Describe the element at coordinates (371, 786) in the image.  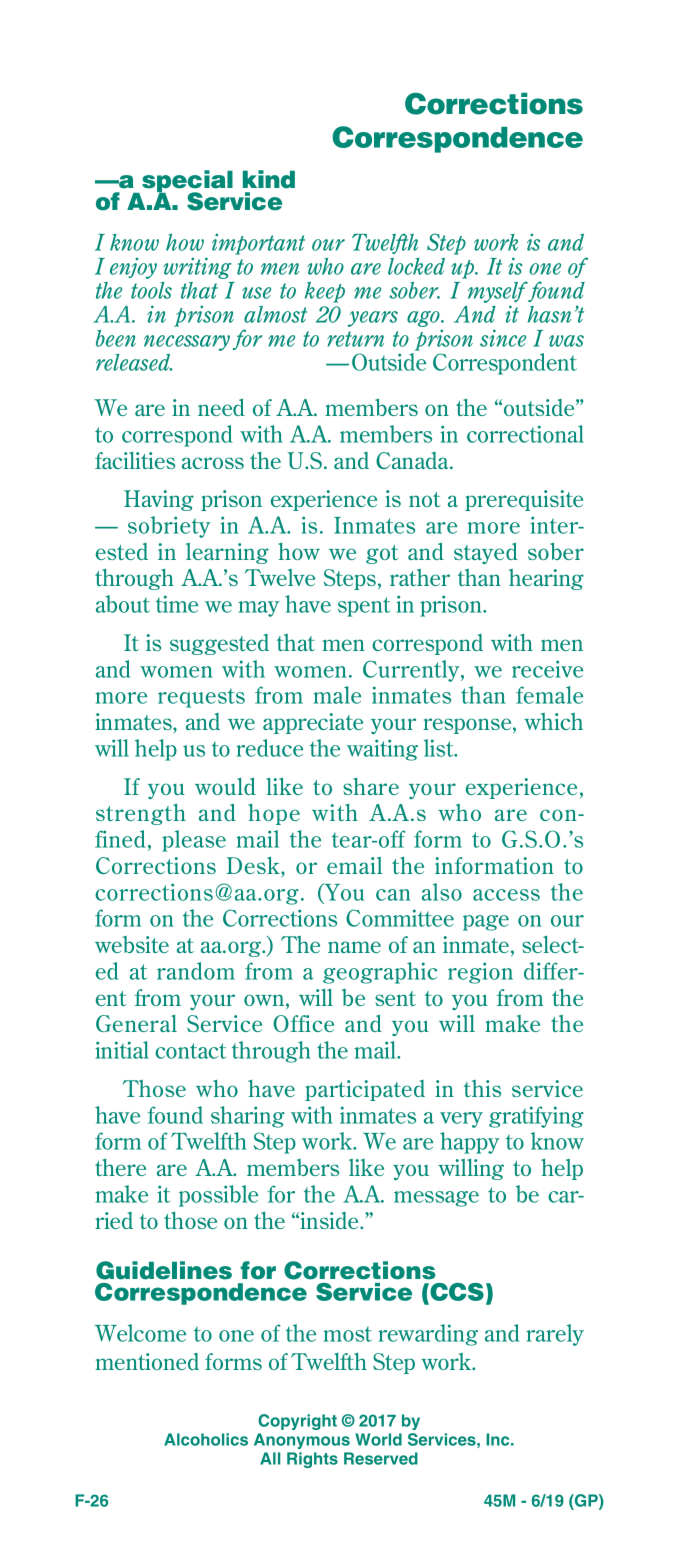
I see `share` at that location.
